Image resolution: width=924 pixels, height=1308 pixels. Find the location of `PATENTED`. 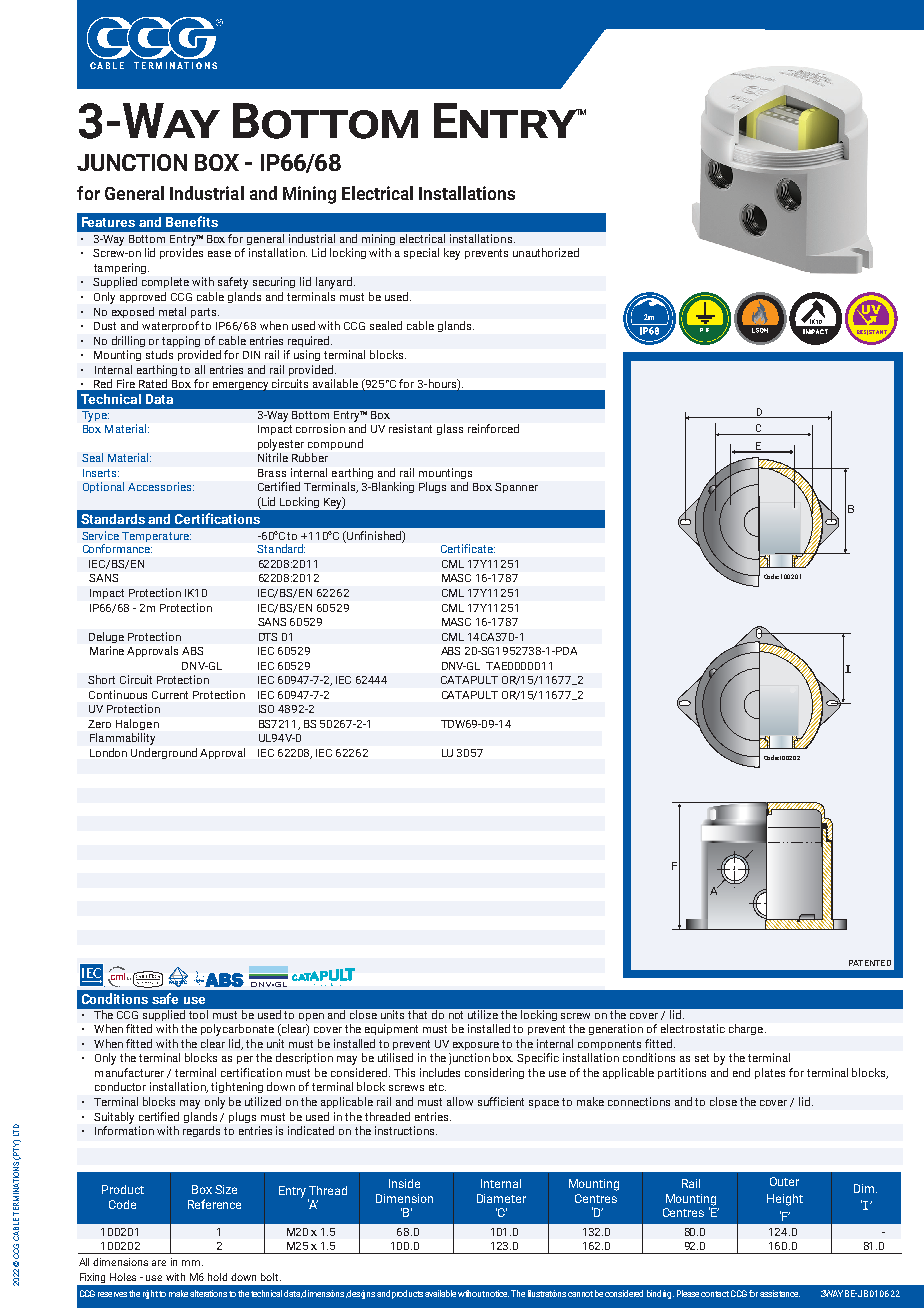

PATENTED is located at coordinates (870, 963).
